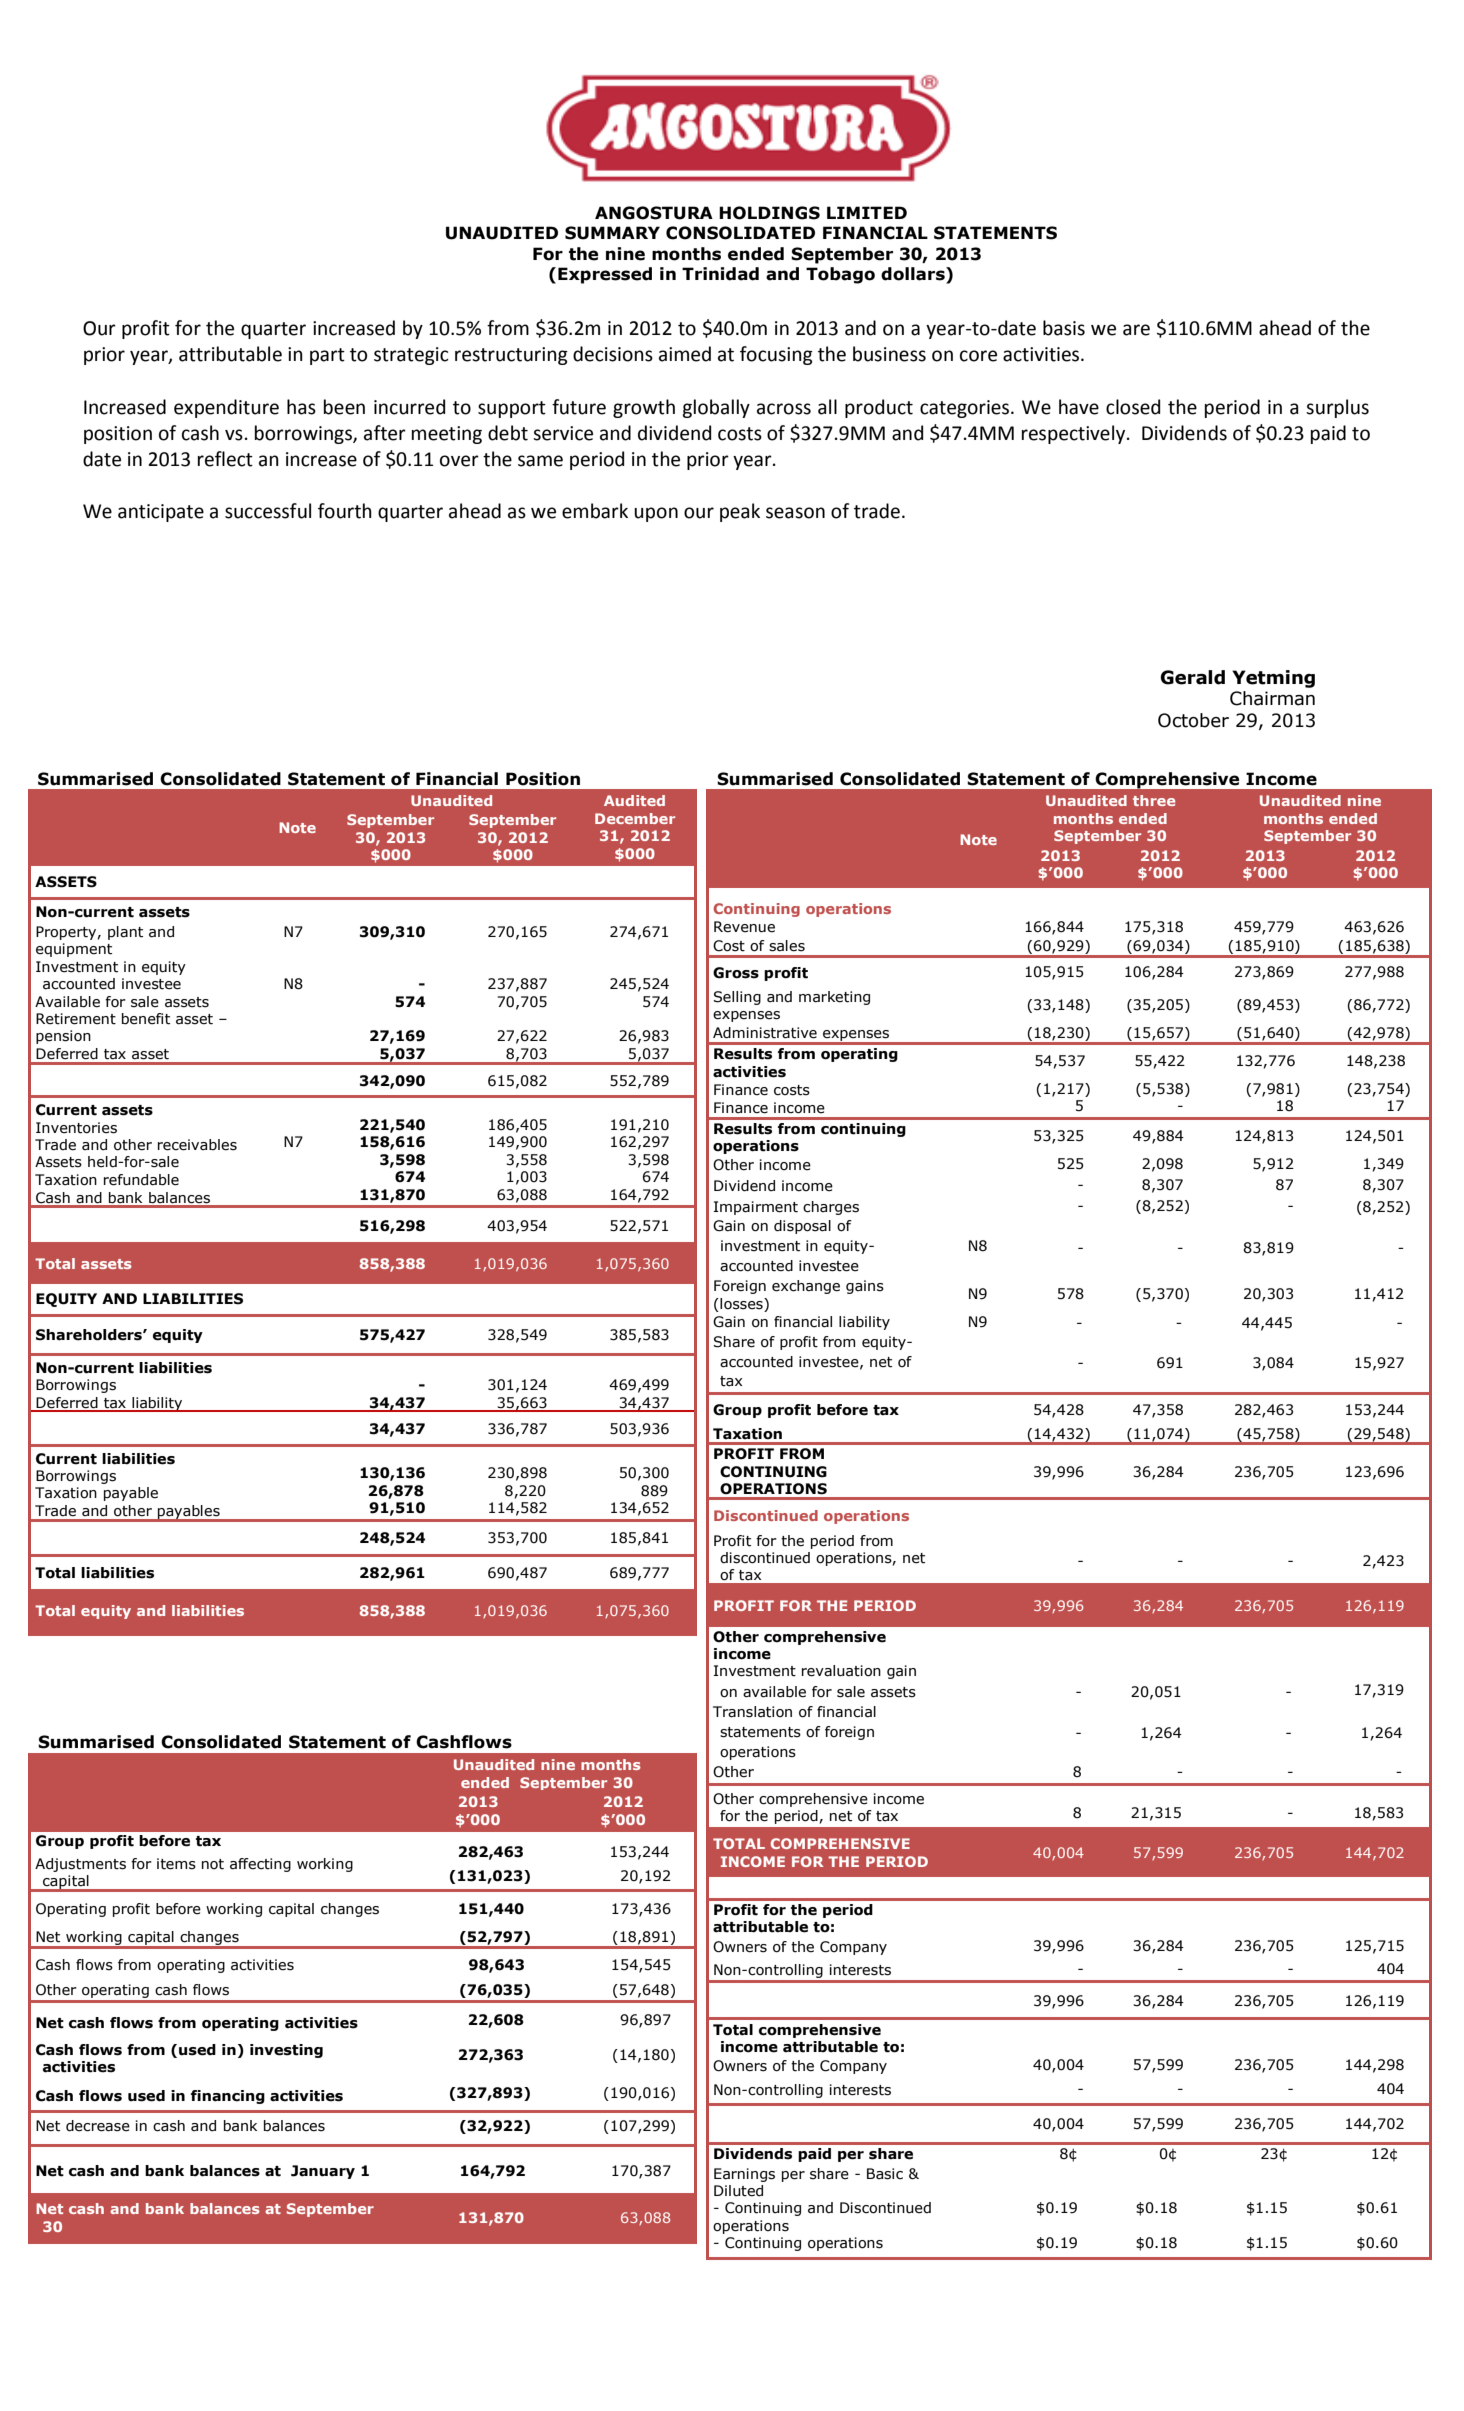 The image size is (1464, 2411). What do you see at coordinates (141, 1180) in the page?
I see `refundable` at bounding box center [141, 1180].
